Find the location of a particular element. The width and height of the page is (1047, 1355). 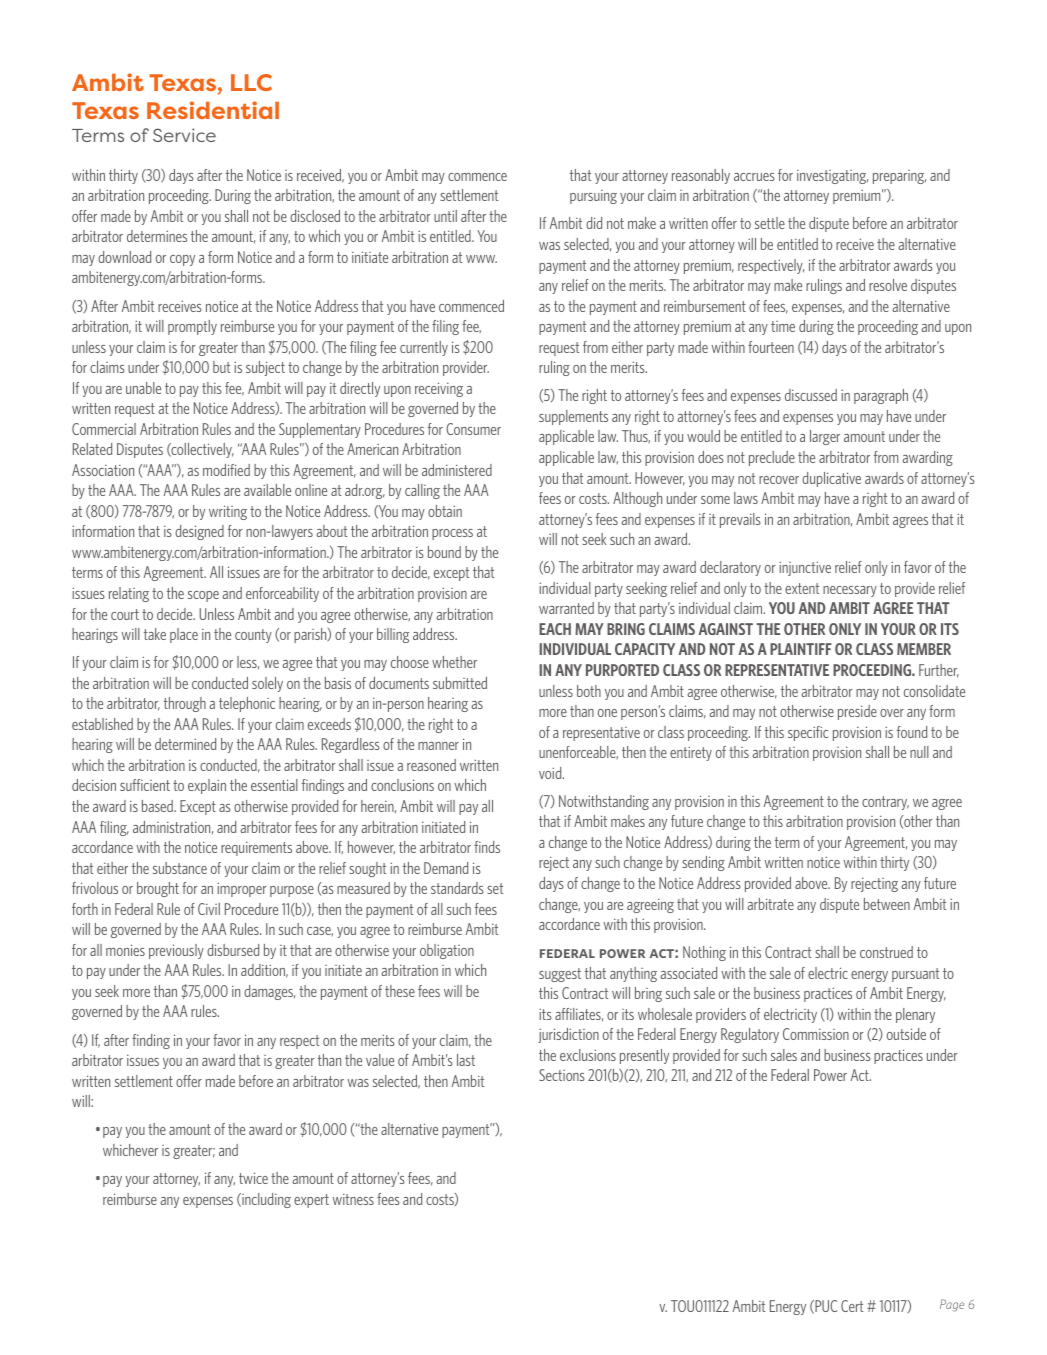

substance is located at coordinates (180, 868).
